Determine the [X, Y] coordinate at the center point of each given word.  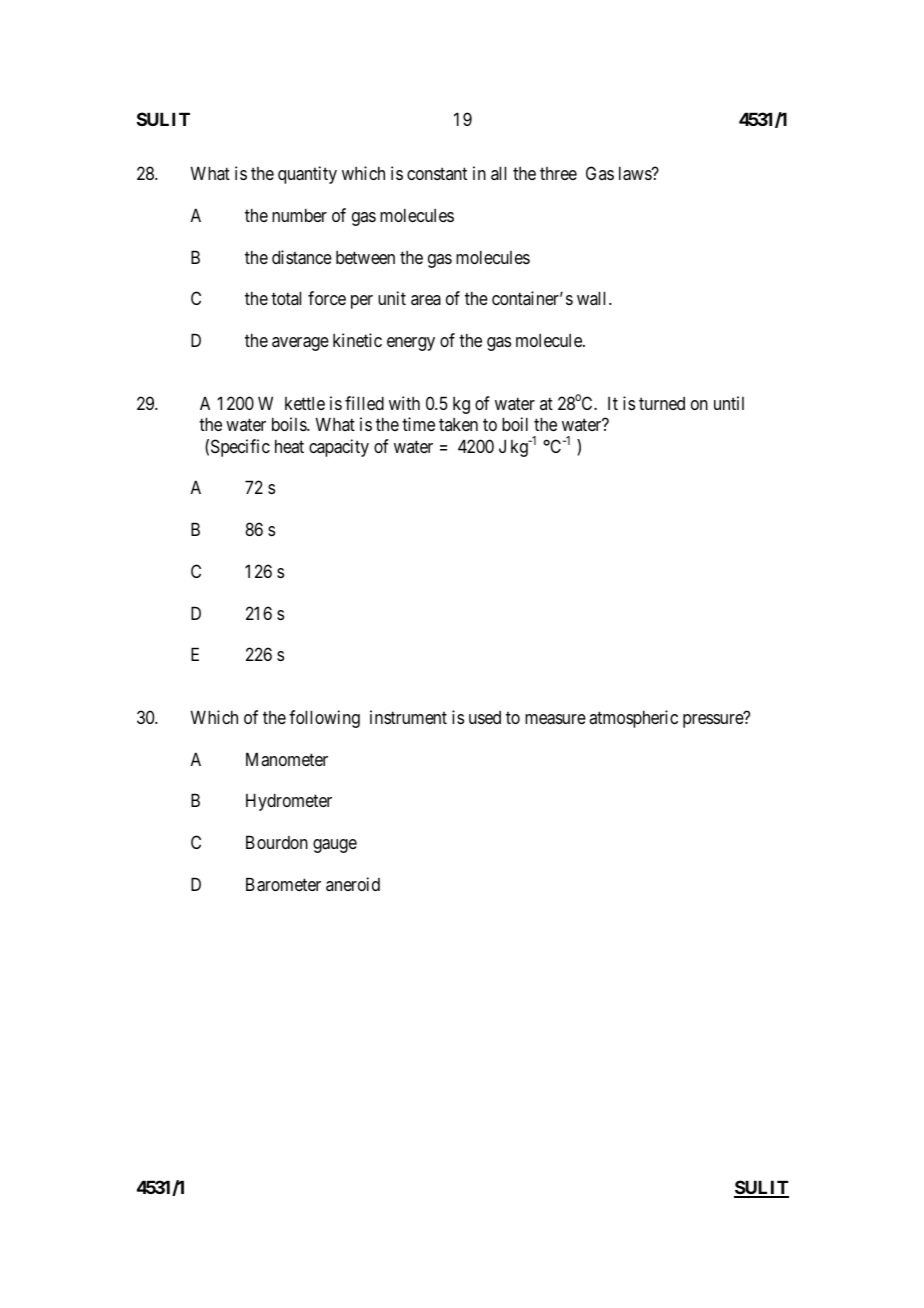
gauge [335, 846]
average [300, 344]
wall [593, 298]
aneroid [353, 884]
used [485, 717]
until [729, 403]
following [324, 719]
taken [458, 424]
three [558, 173]
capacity [339, 448]
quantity [307, 175]
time [418, 424]
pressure [713, 721]
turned [662, 403]
